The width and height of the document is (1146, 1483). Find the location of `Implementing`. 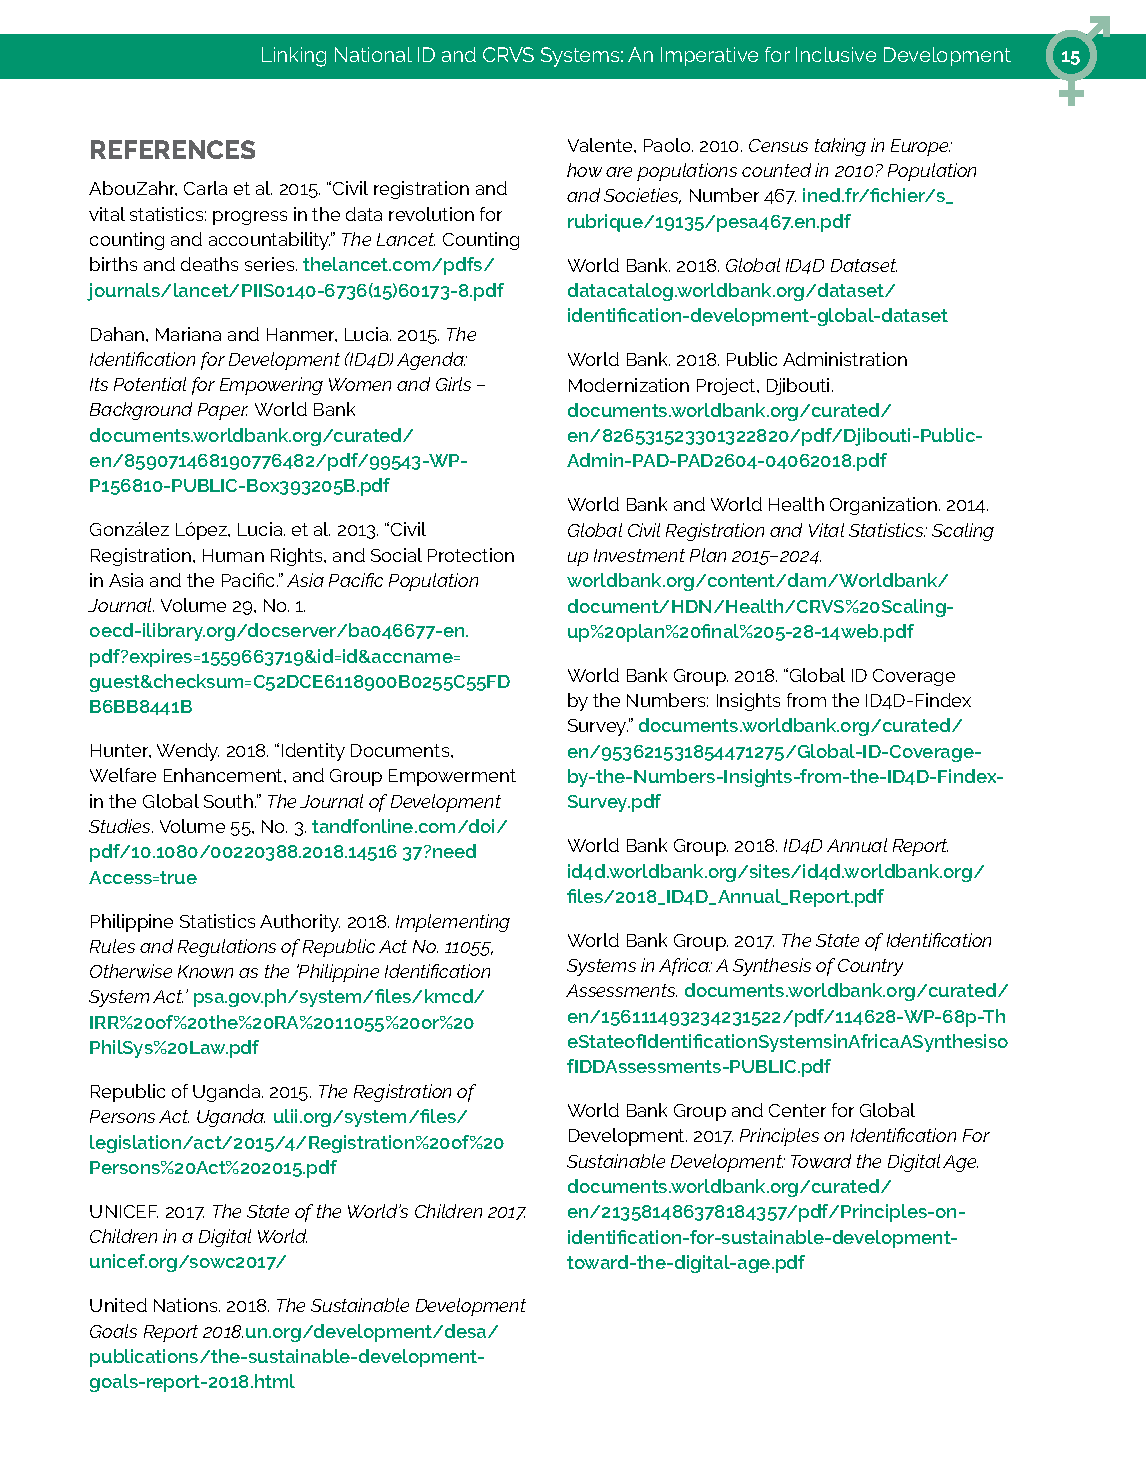

Implementing is located at coordinates (453, 923).
